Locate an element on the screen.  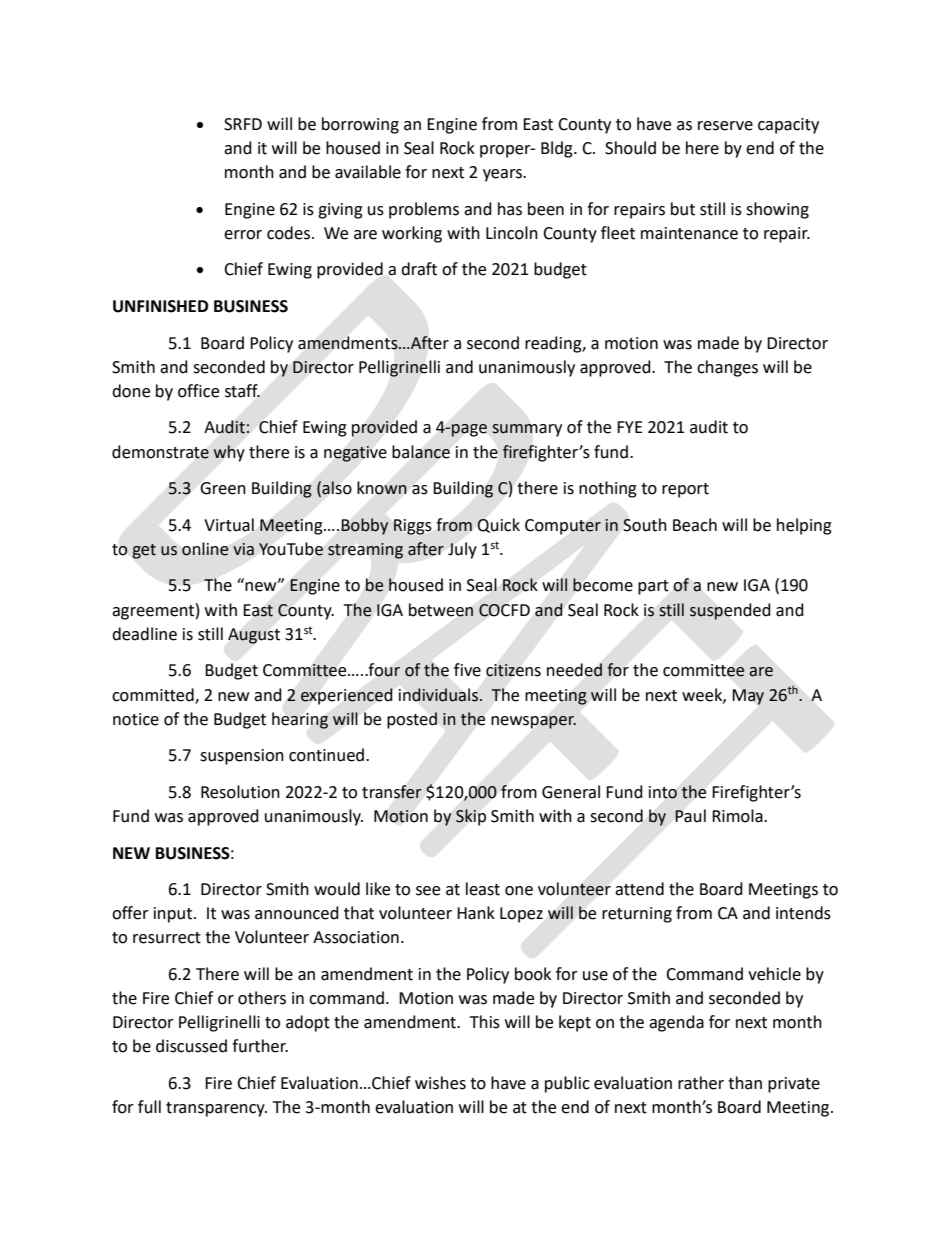
than is located at coordinates (745, 1083).
